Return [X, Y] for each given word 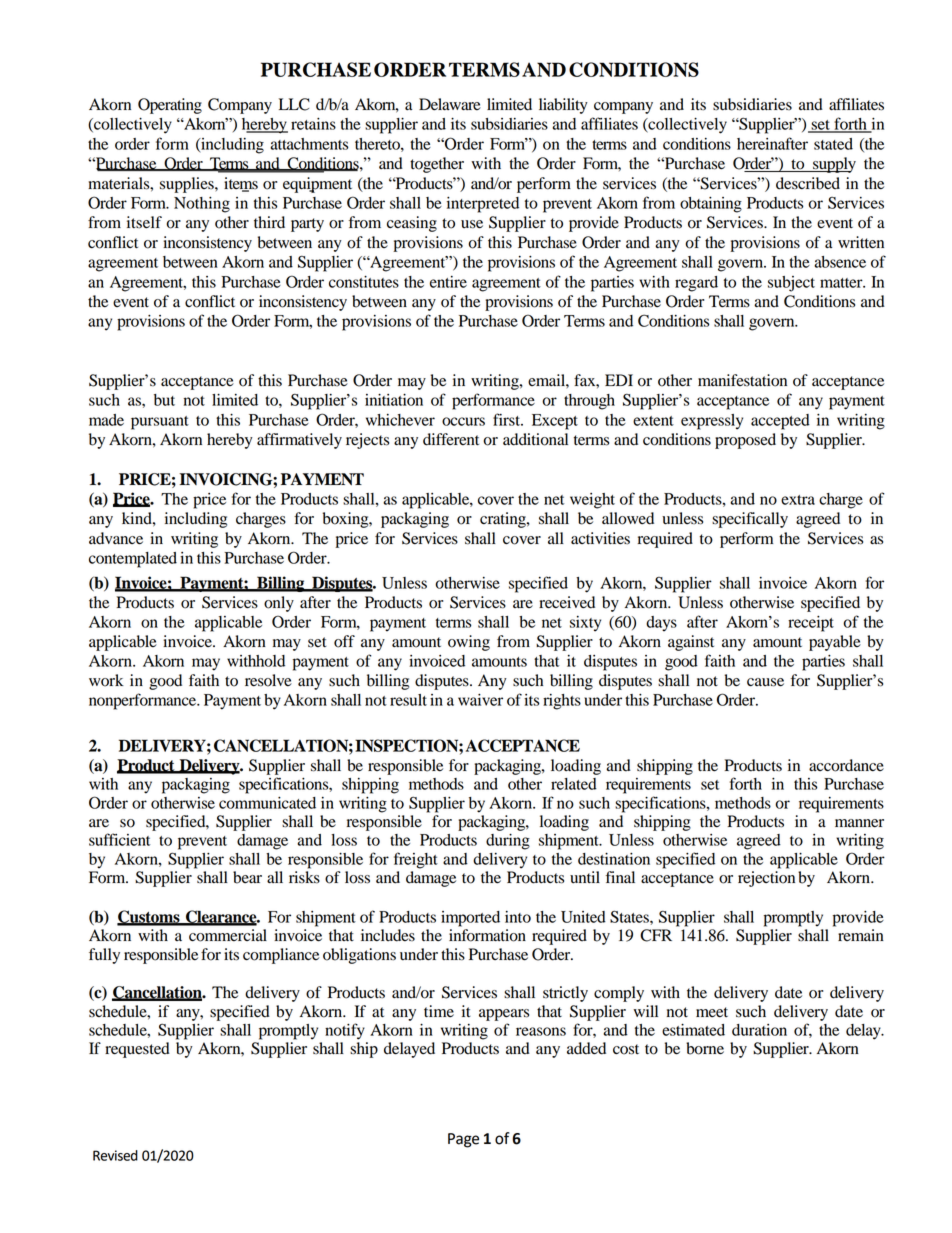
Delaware [450, 104]
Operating [170, 106]
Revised [115, 1155]
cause [765, 682]
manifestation [742, 380]
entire [448, 282]
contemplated [133, 560]
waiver [480, 700]
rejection [766, 879]
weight [592, 501]
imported [470, 919]
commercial [228, 935]
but [164, 400]
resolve [268, 680]
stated [833, 144]
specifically [750, 520]
